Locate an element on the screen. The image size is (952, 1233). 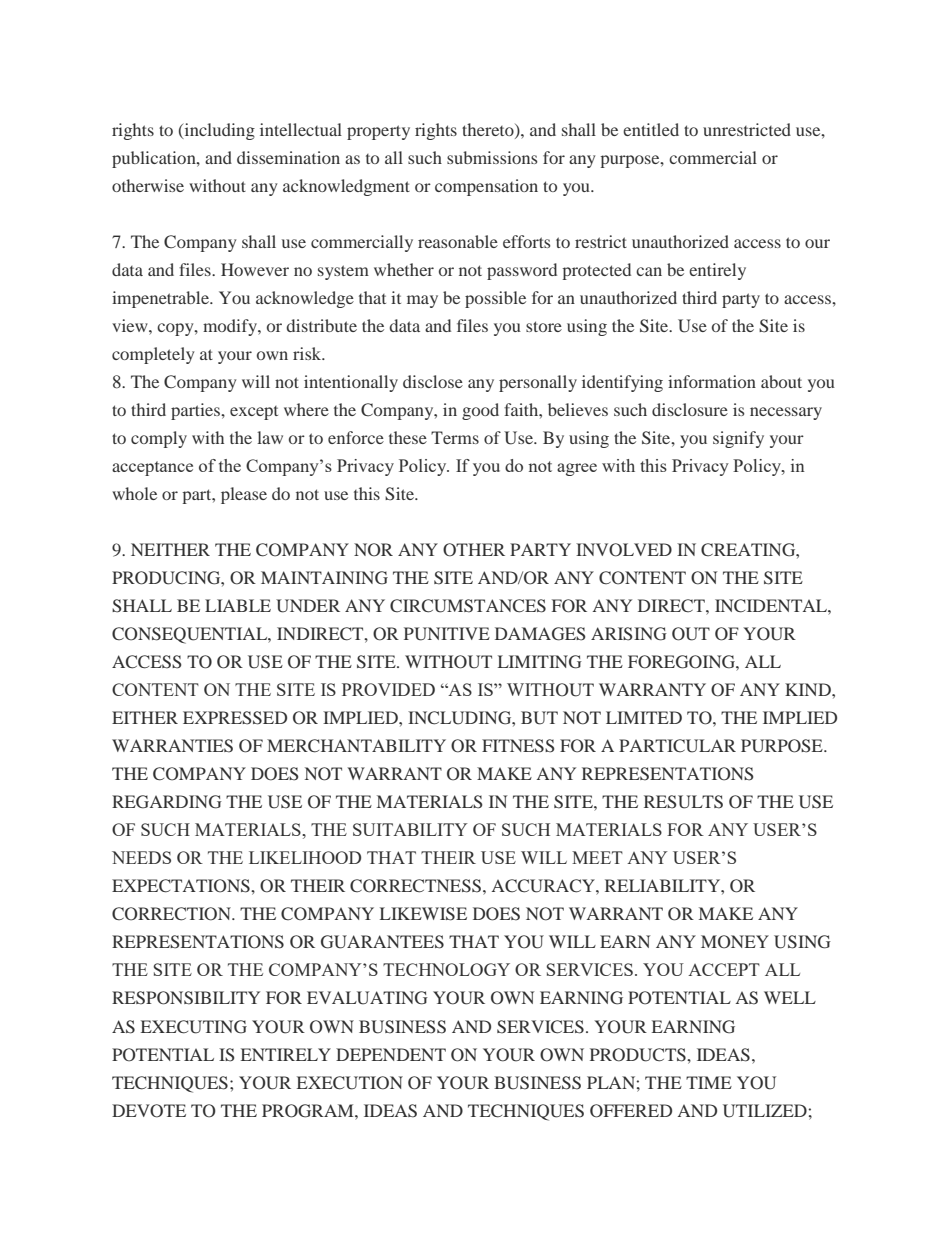
TIME is located at coordinates (709, 1082).
